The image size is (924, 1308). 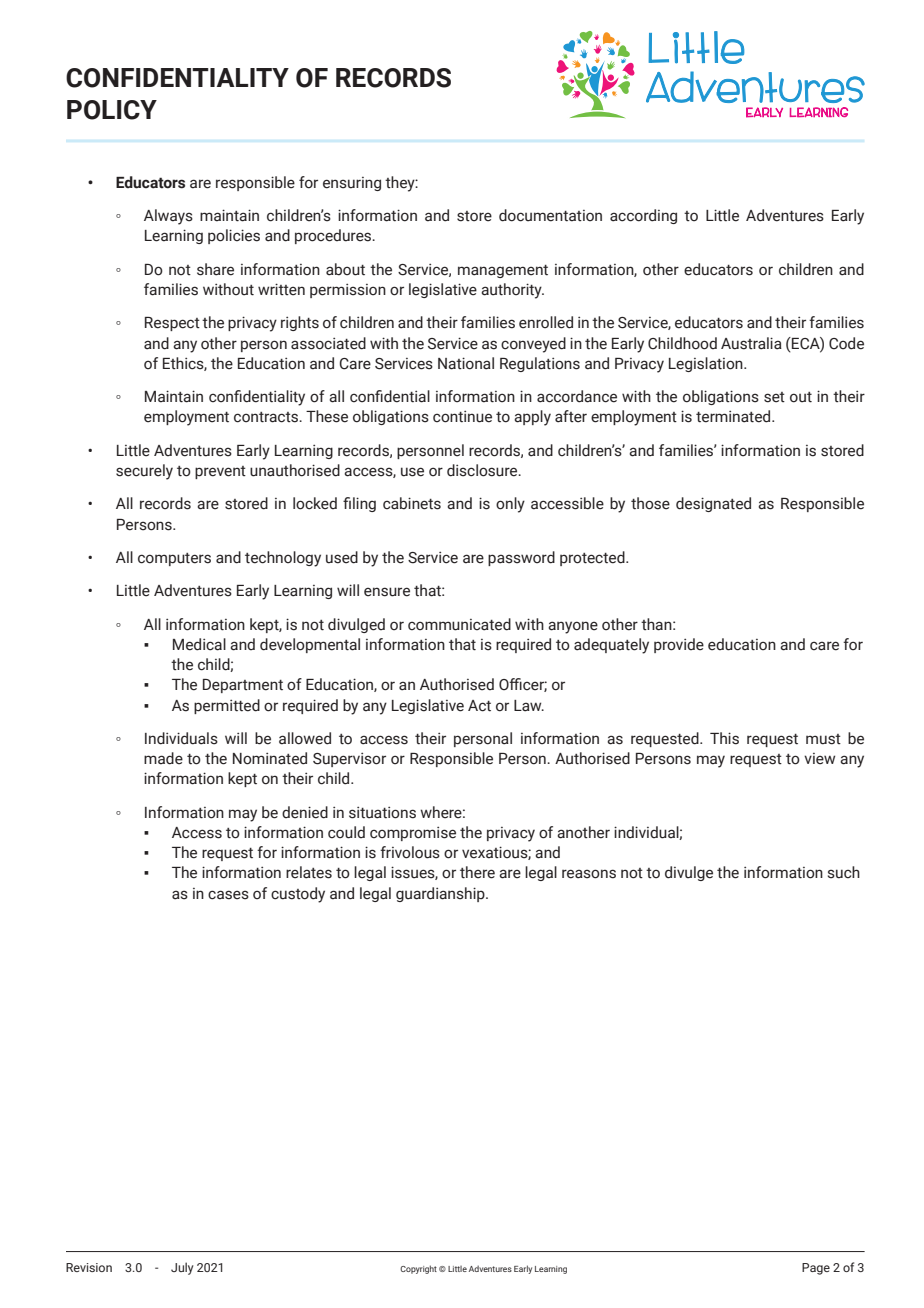 I want to click on Copyright, so click(x=418, y=1269).
